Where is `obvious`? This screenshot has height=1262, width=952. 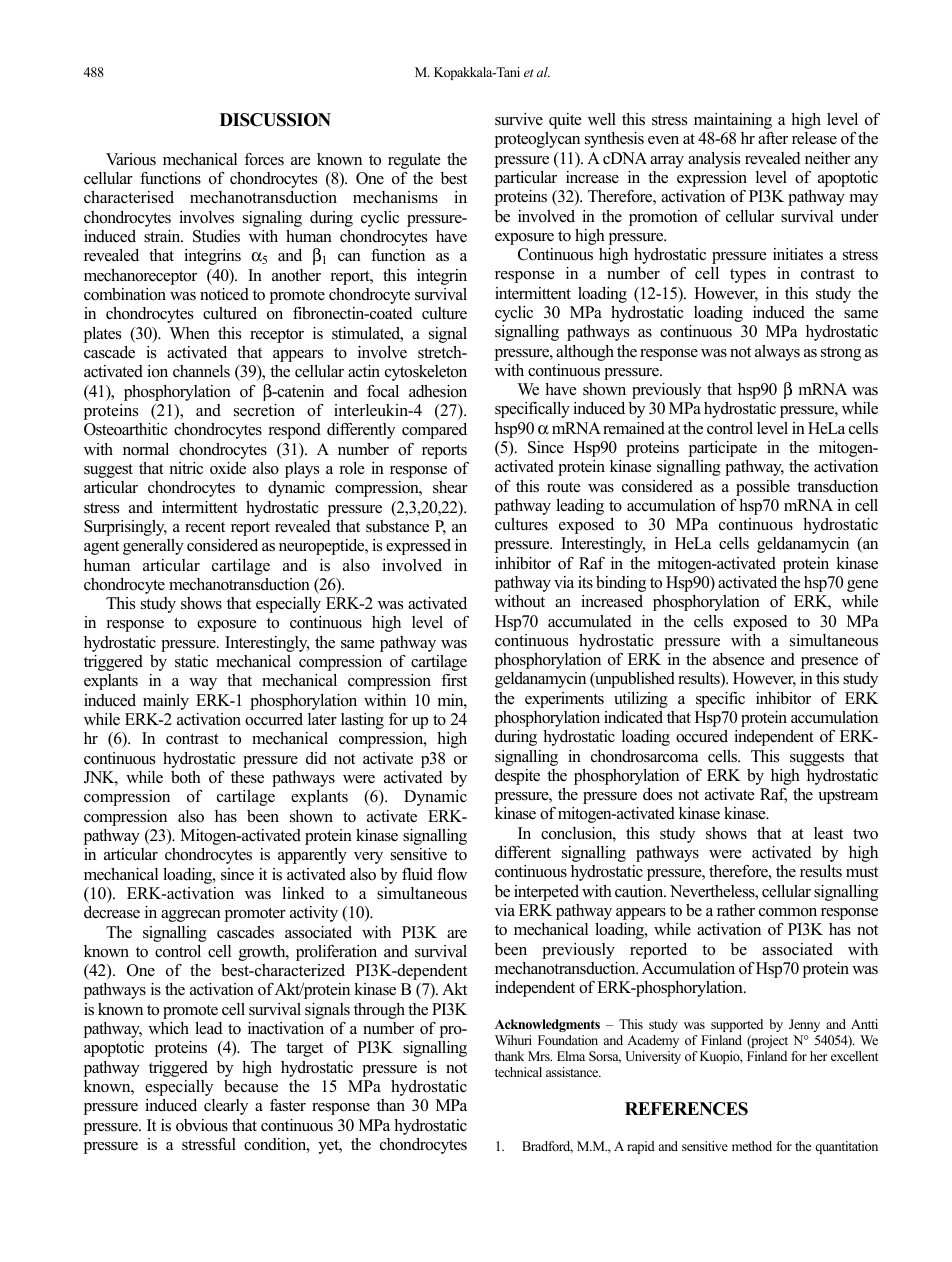 obvious is located at coordinates (202, 1125).
